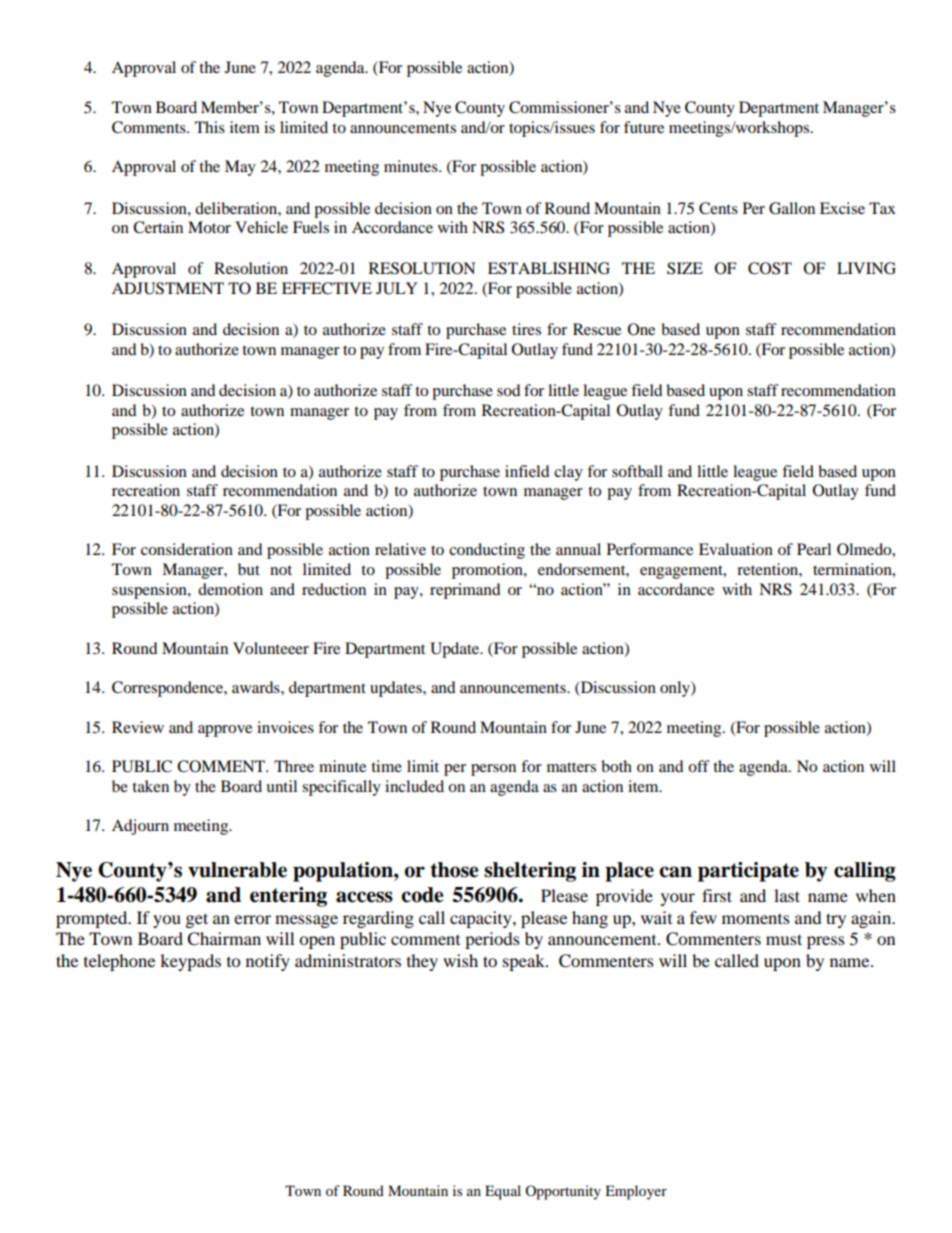  What do you see at coordinates (503, 1192) in the document?
I see `Equal` at bounding box center [503, 1192].
